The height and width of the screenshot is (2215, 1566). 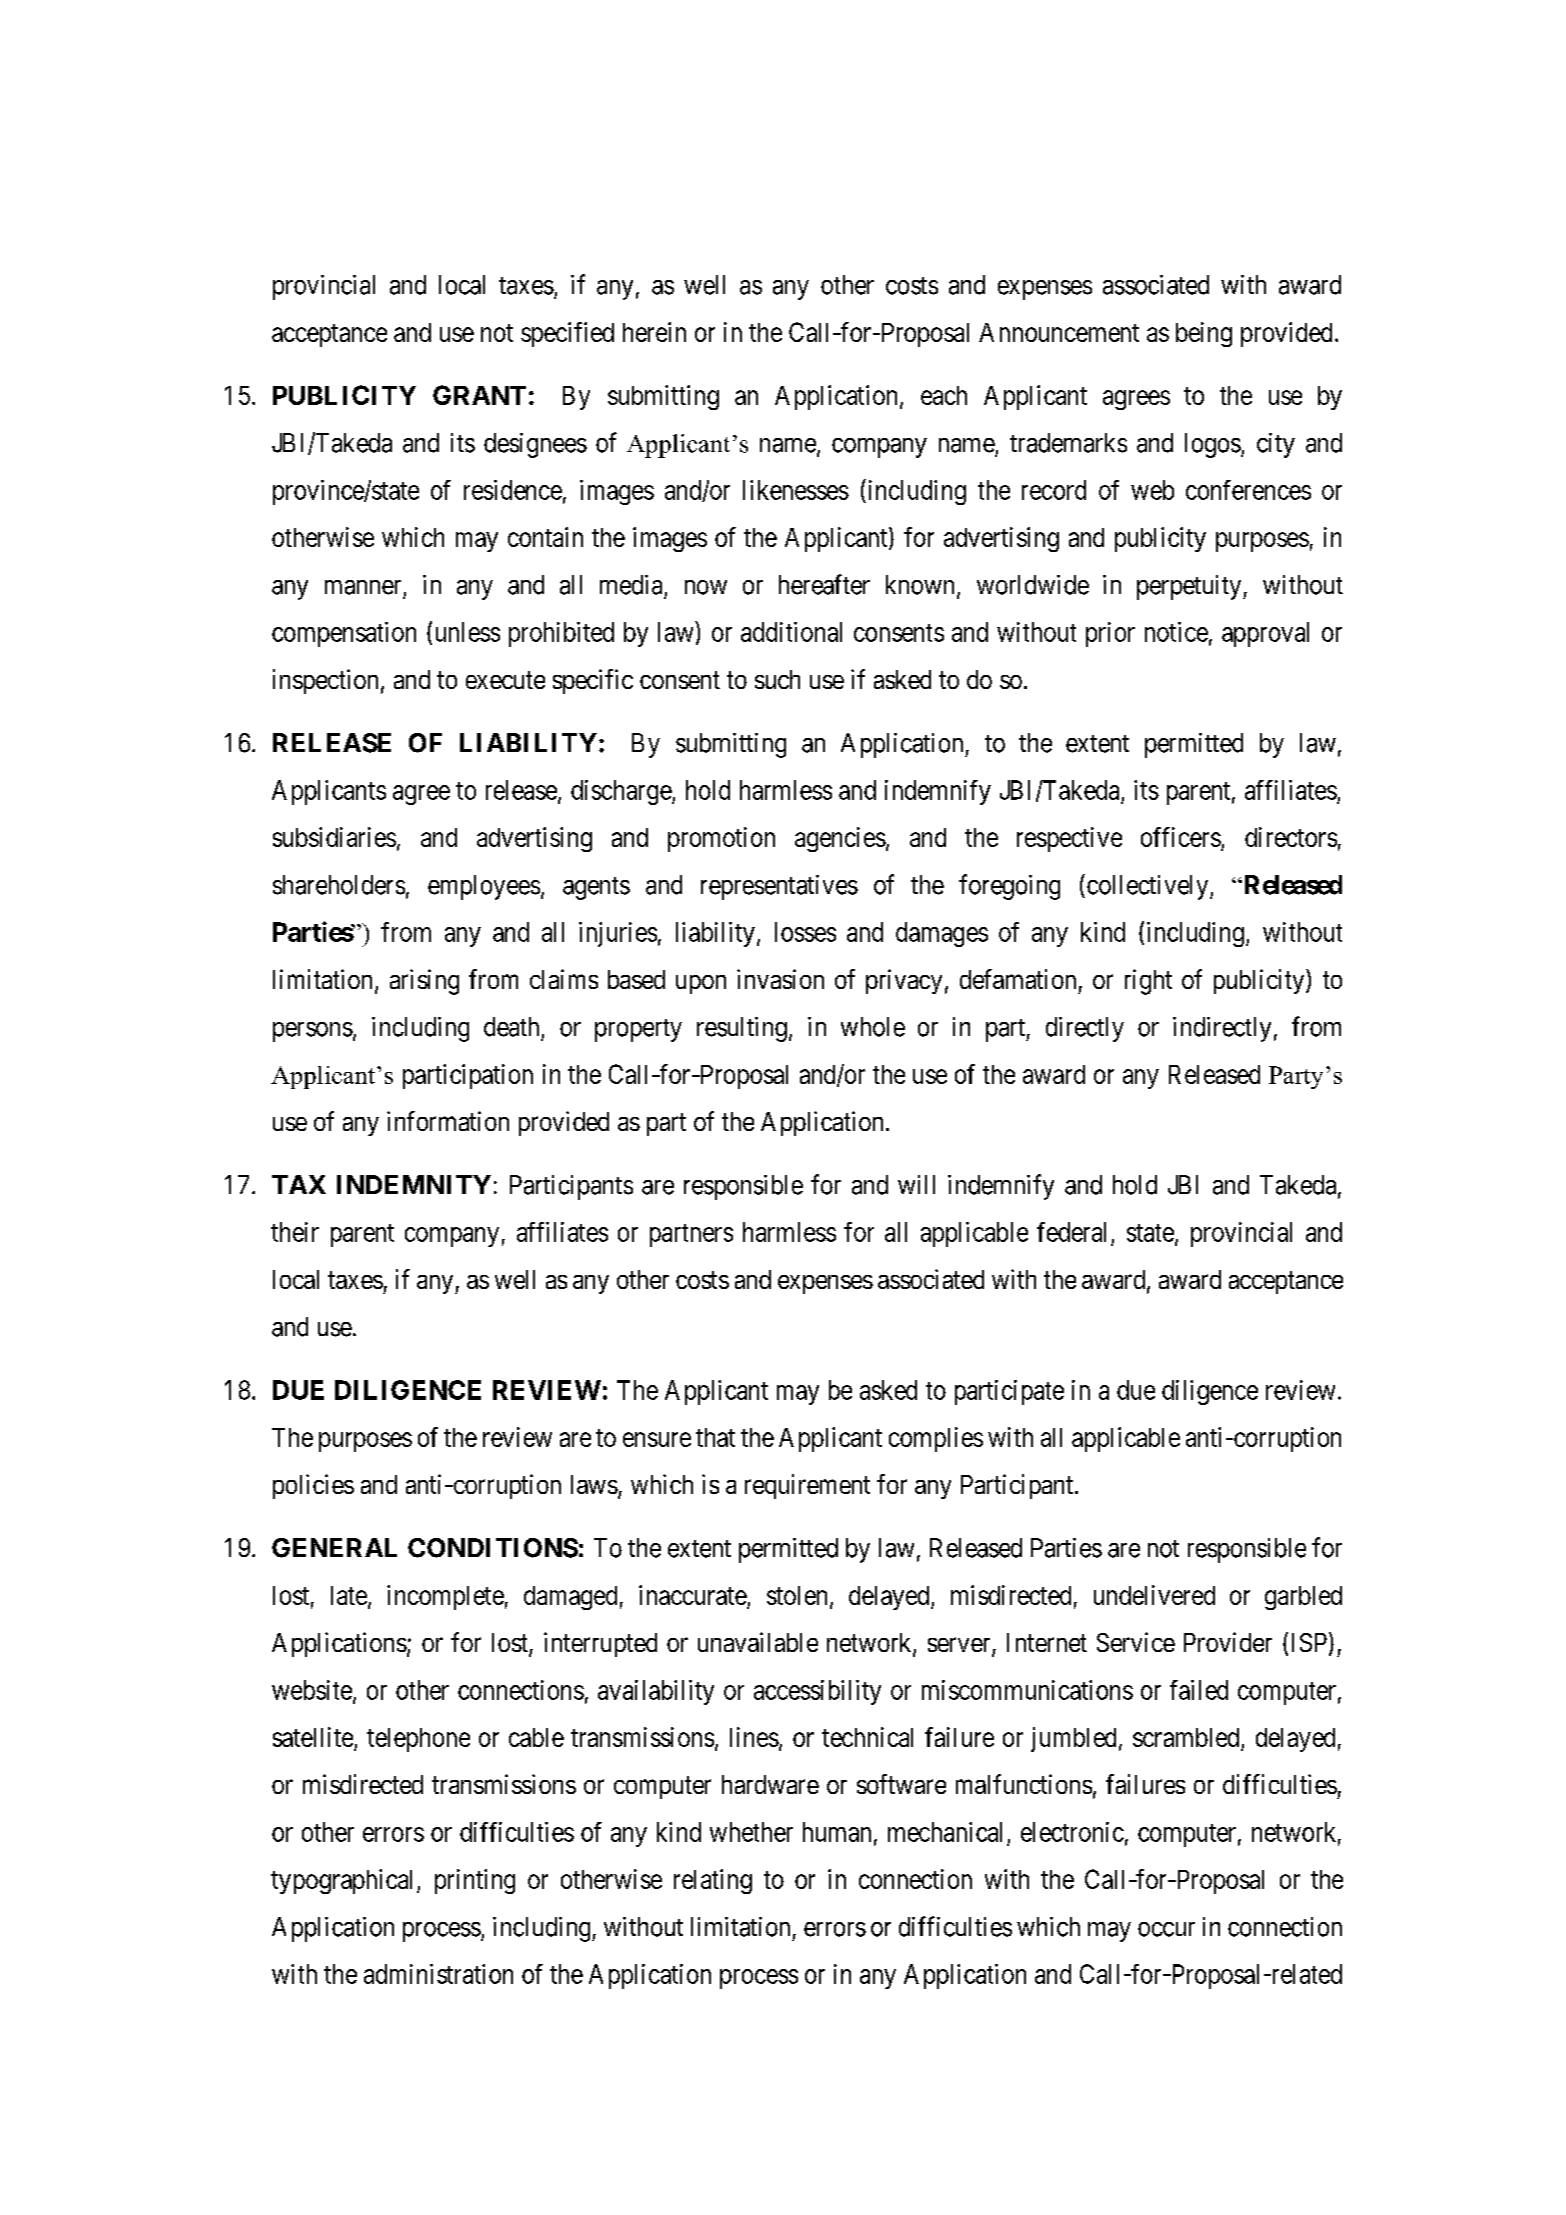 What do you see at coordinates (414, 1184) in the screenshot?
I see `INDEMNITY` at bounding box center [414, 1184].
